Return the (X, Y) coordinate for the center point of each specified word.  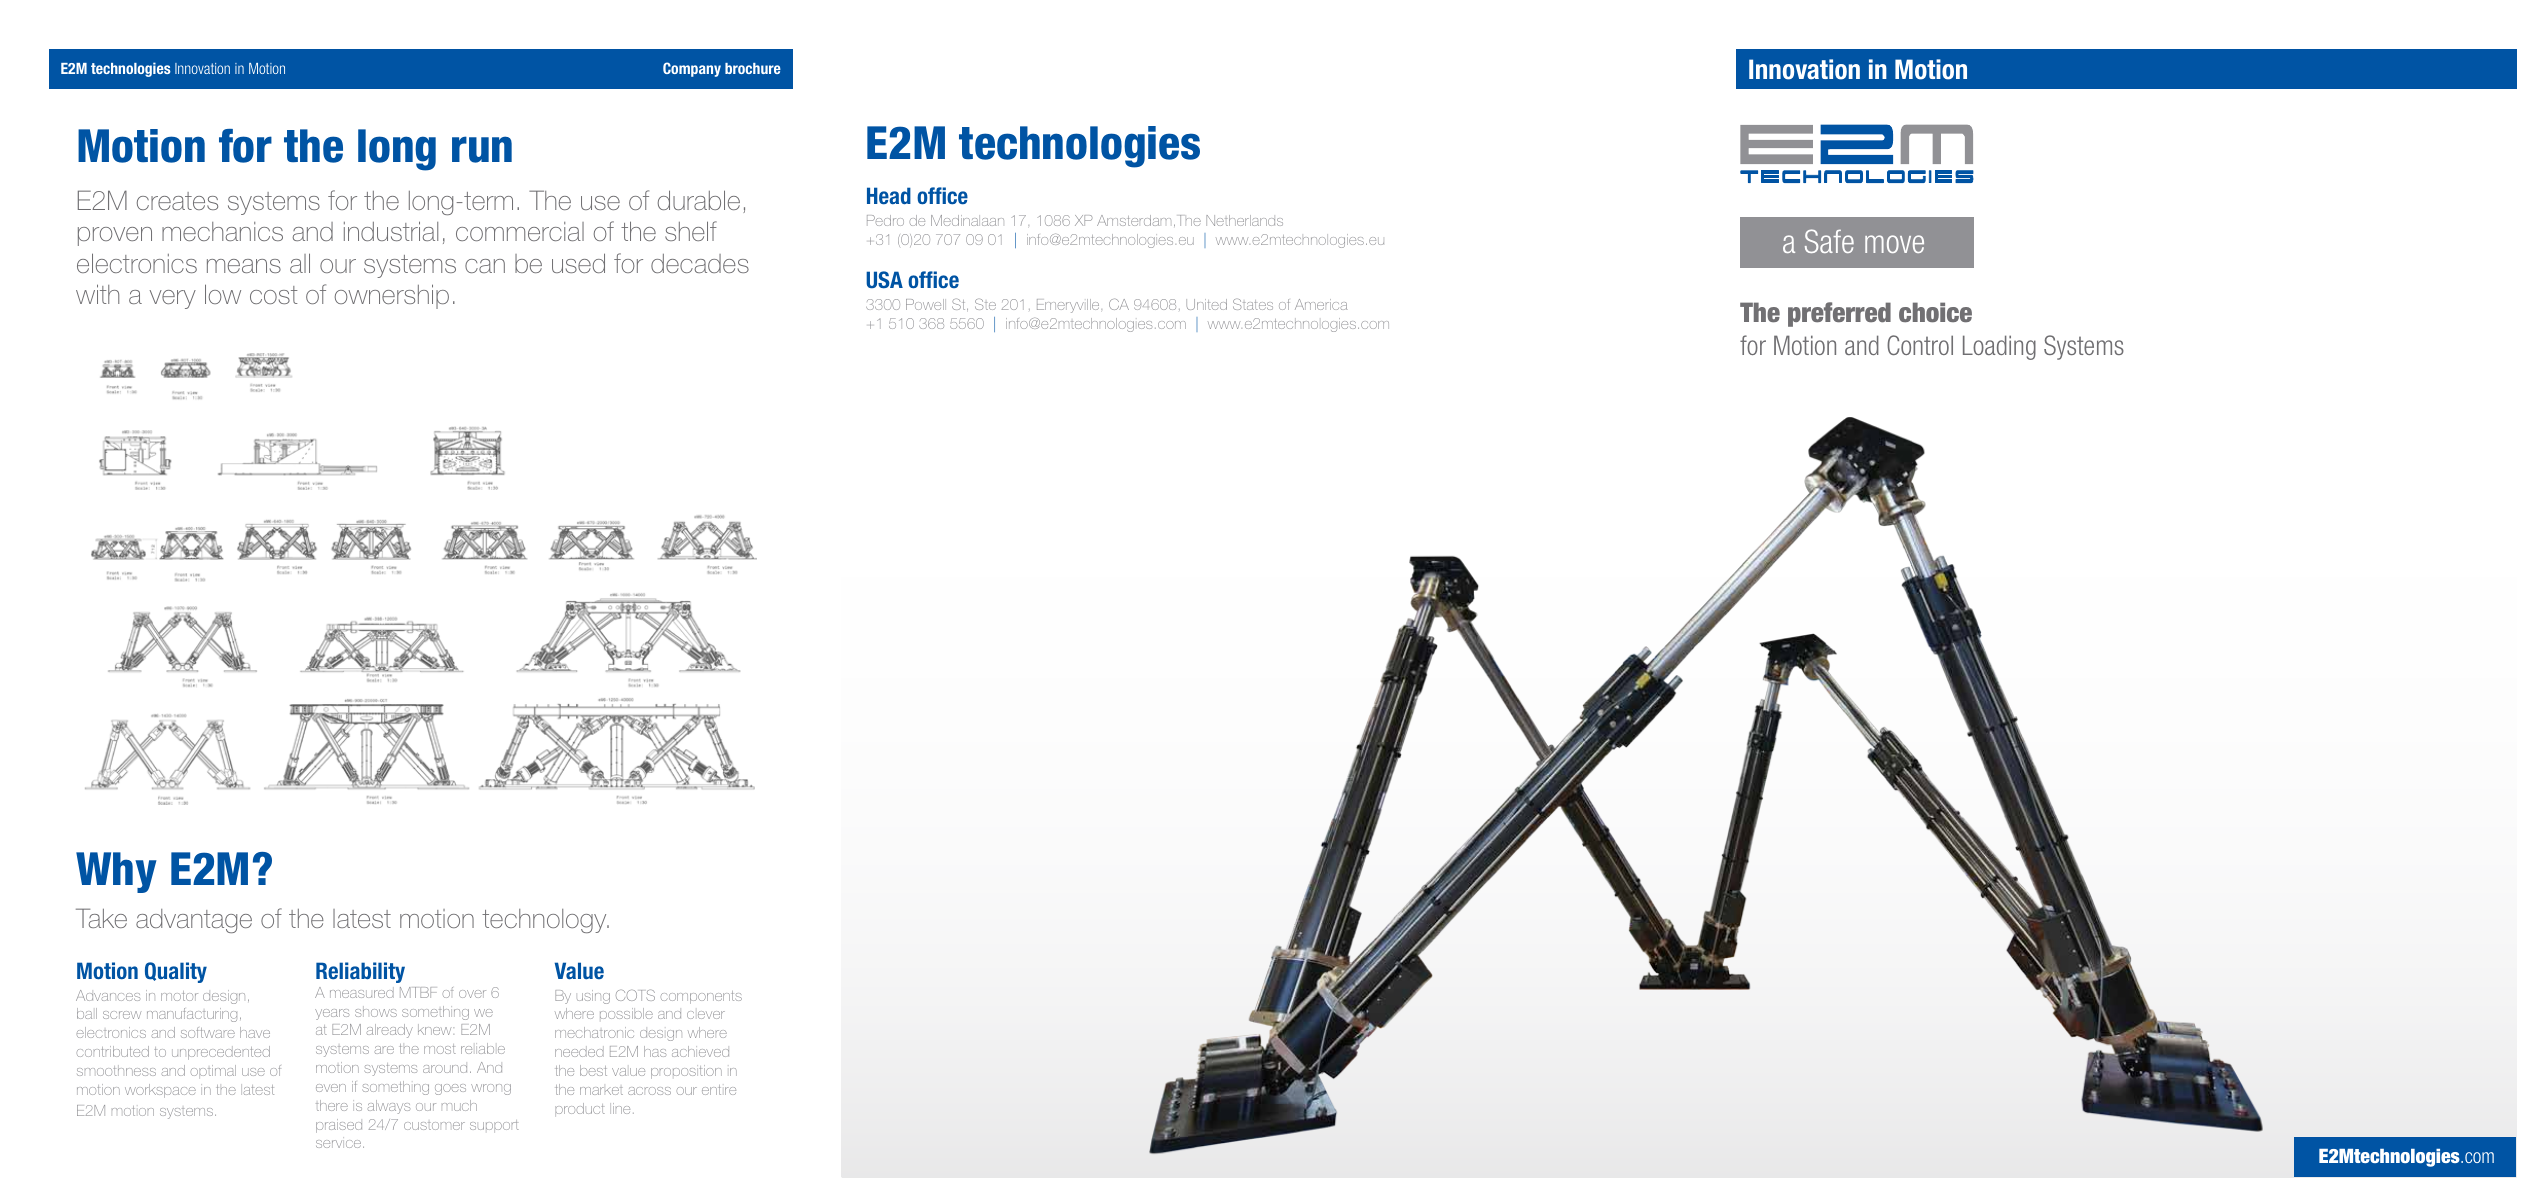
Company (692, 69)
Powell (926, 304)
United (1206, 304)
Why (116, 872)
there (332, 1105)
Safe (1829, 241)
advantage (194, 921)
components (701, 997)
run (482, 149)
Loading (1999, 347)
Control (1920, 345)
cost (274, 295)
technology (545, 921)
